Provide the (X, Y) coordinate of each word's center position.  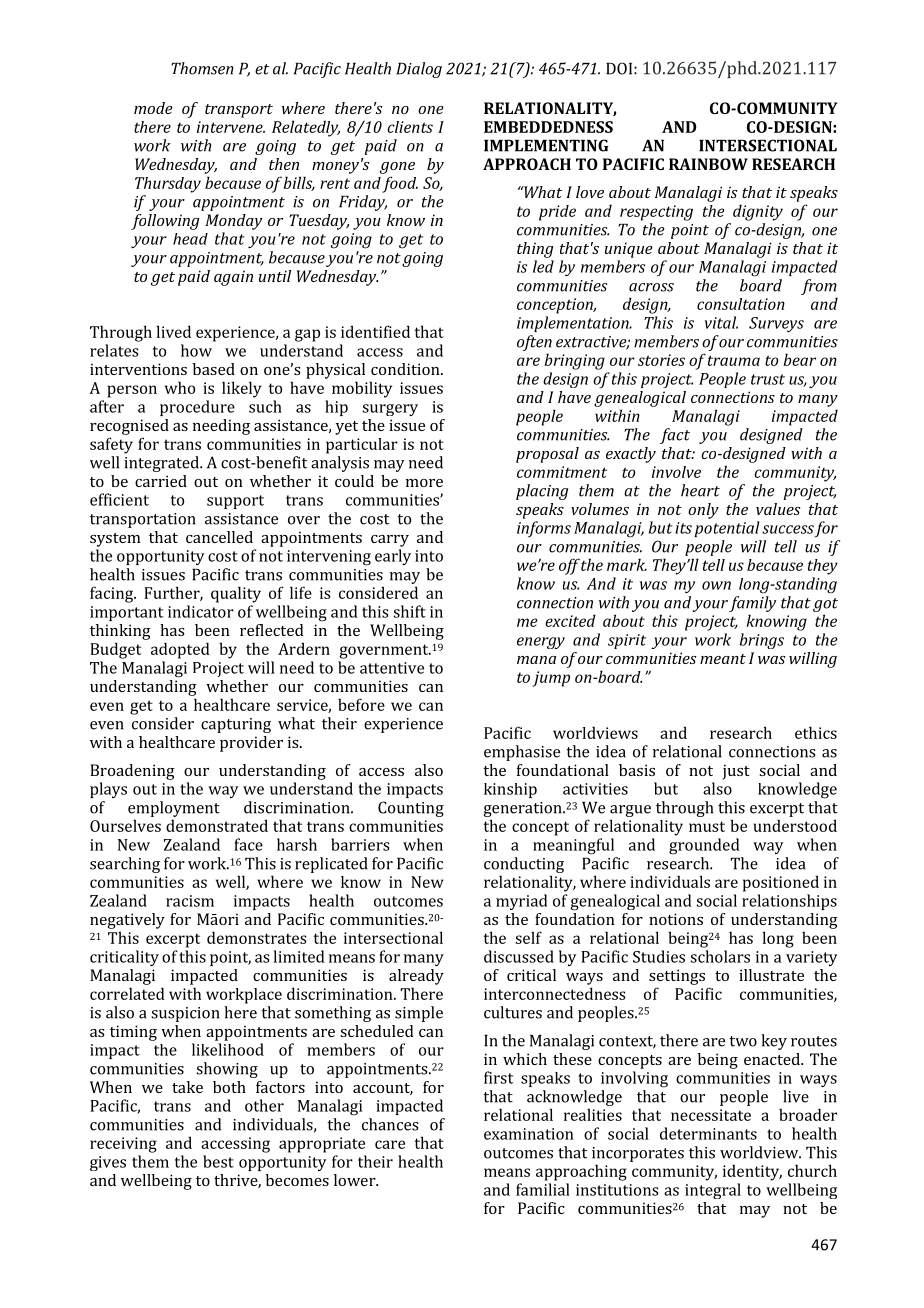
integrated (162, 464)
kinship (510, 790)
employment (174, 809)
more (424, 483)
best (218, 1161)
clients (410, 127)
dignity (758, 212)
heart (700, 490)
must (707, 826)
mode (153, 108)
